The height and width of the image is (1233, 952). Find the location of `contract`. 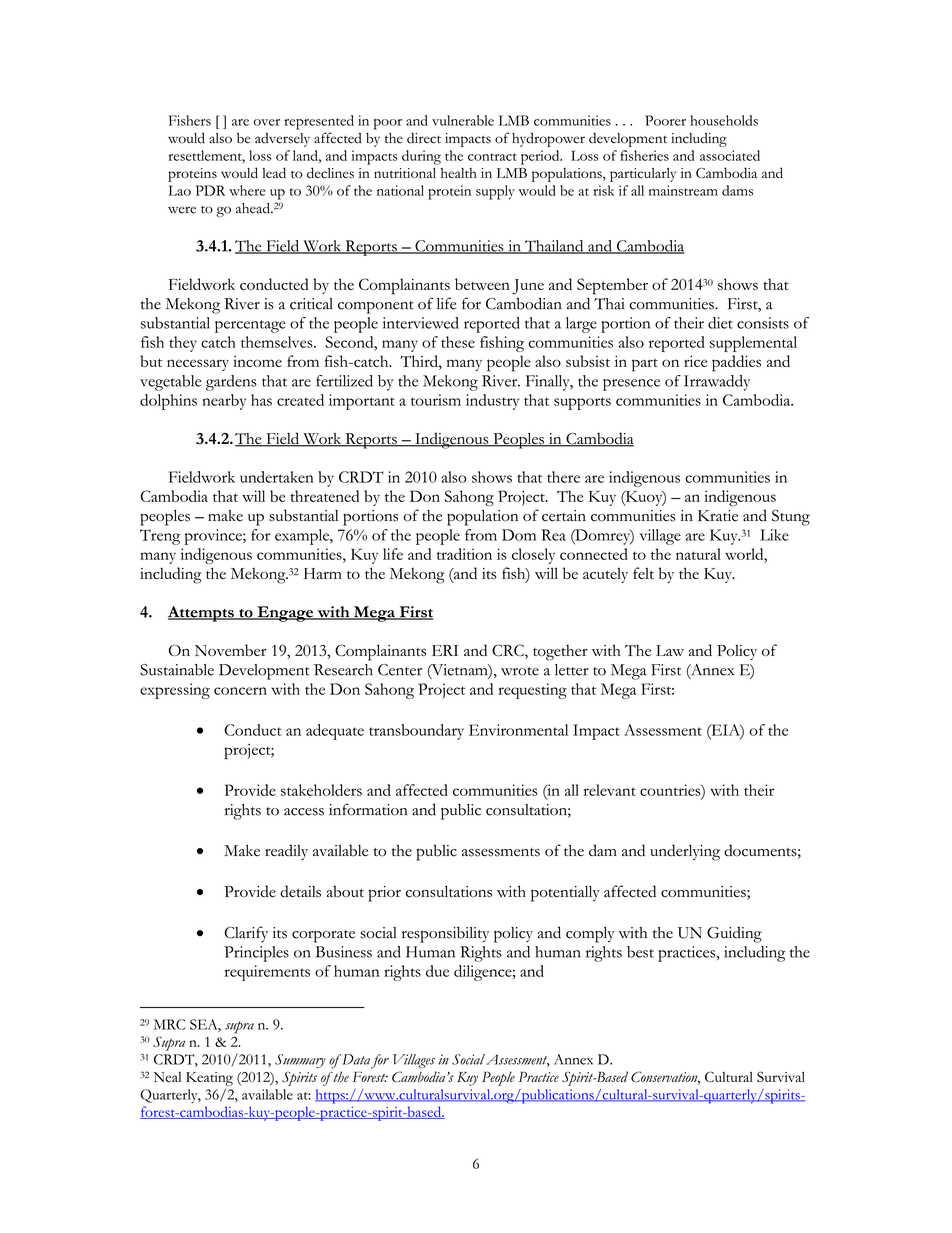

contract is located at coordinates (492, 157).
